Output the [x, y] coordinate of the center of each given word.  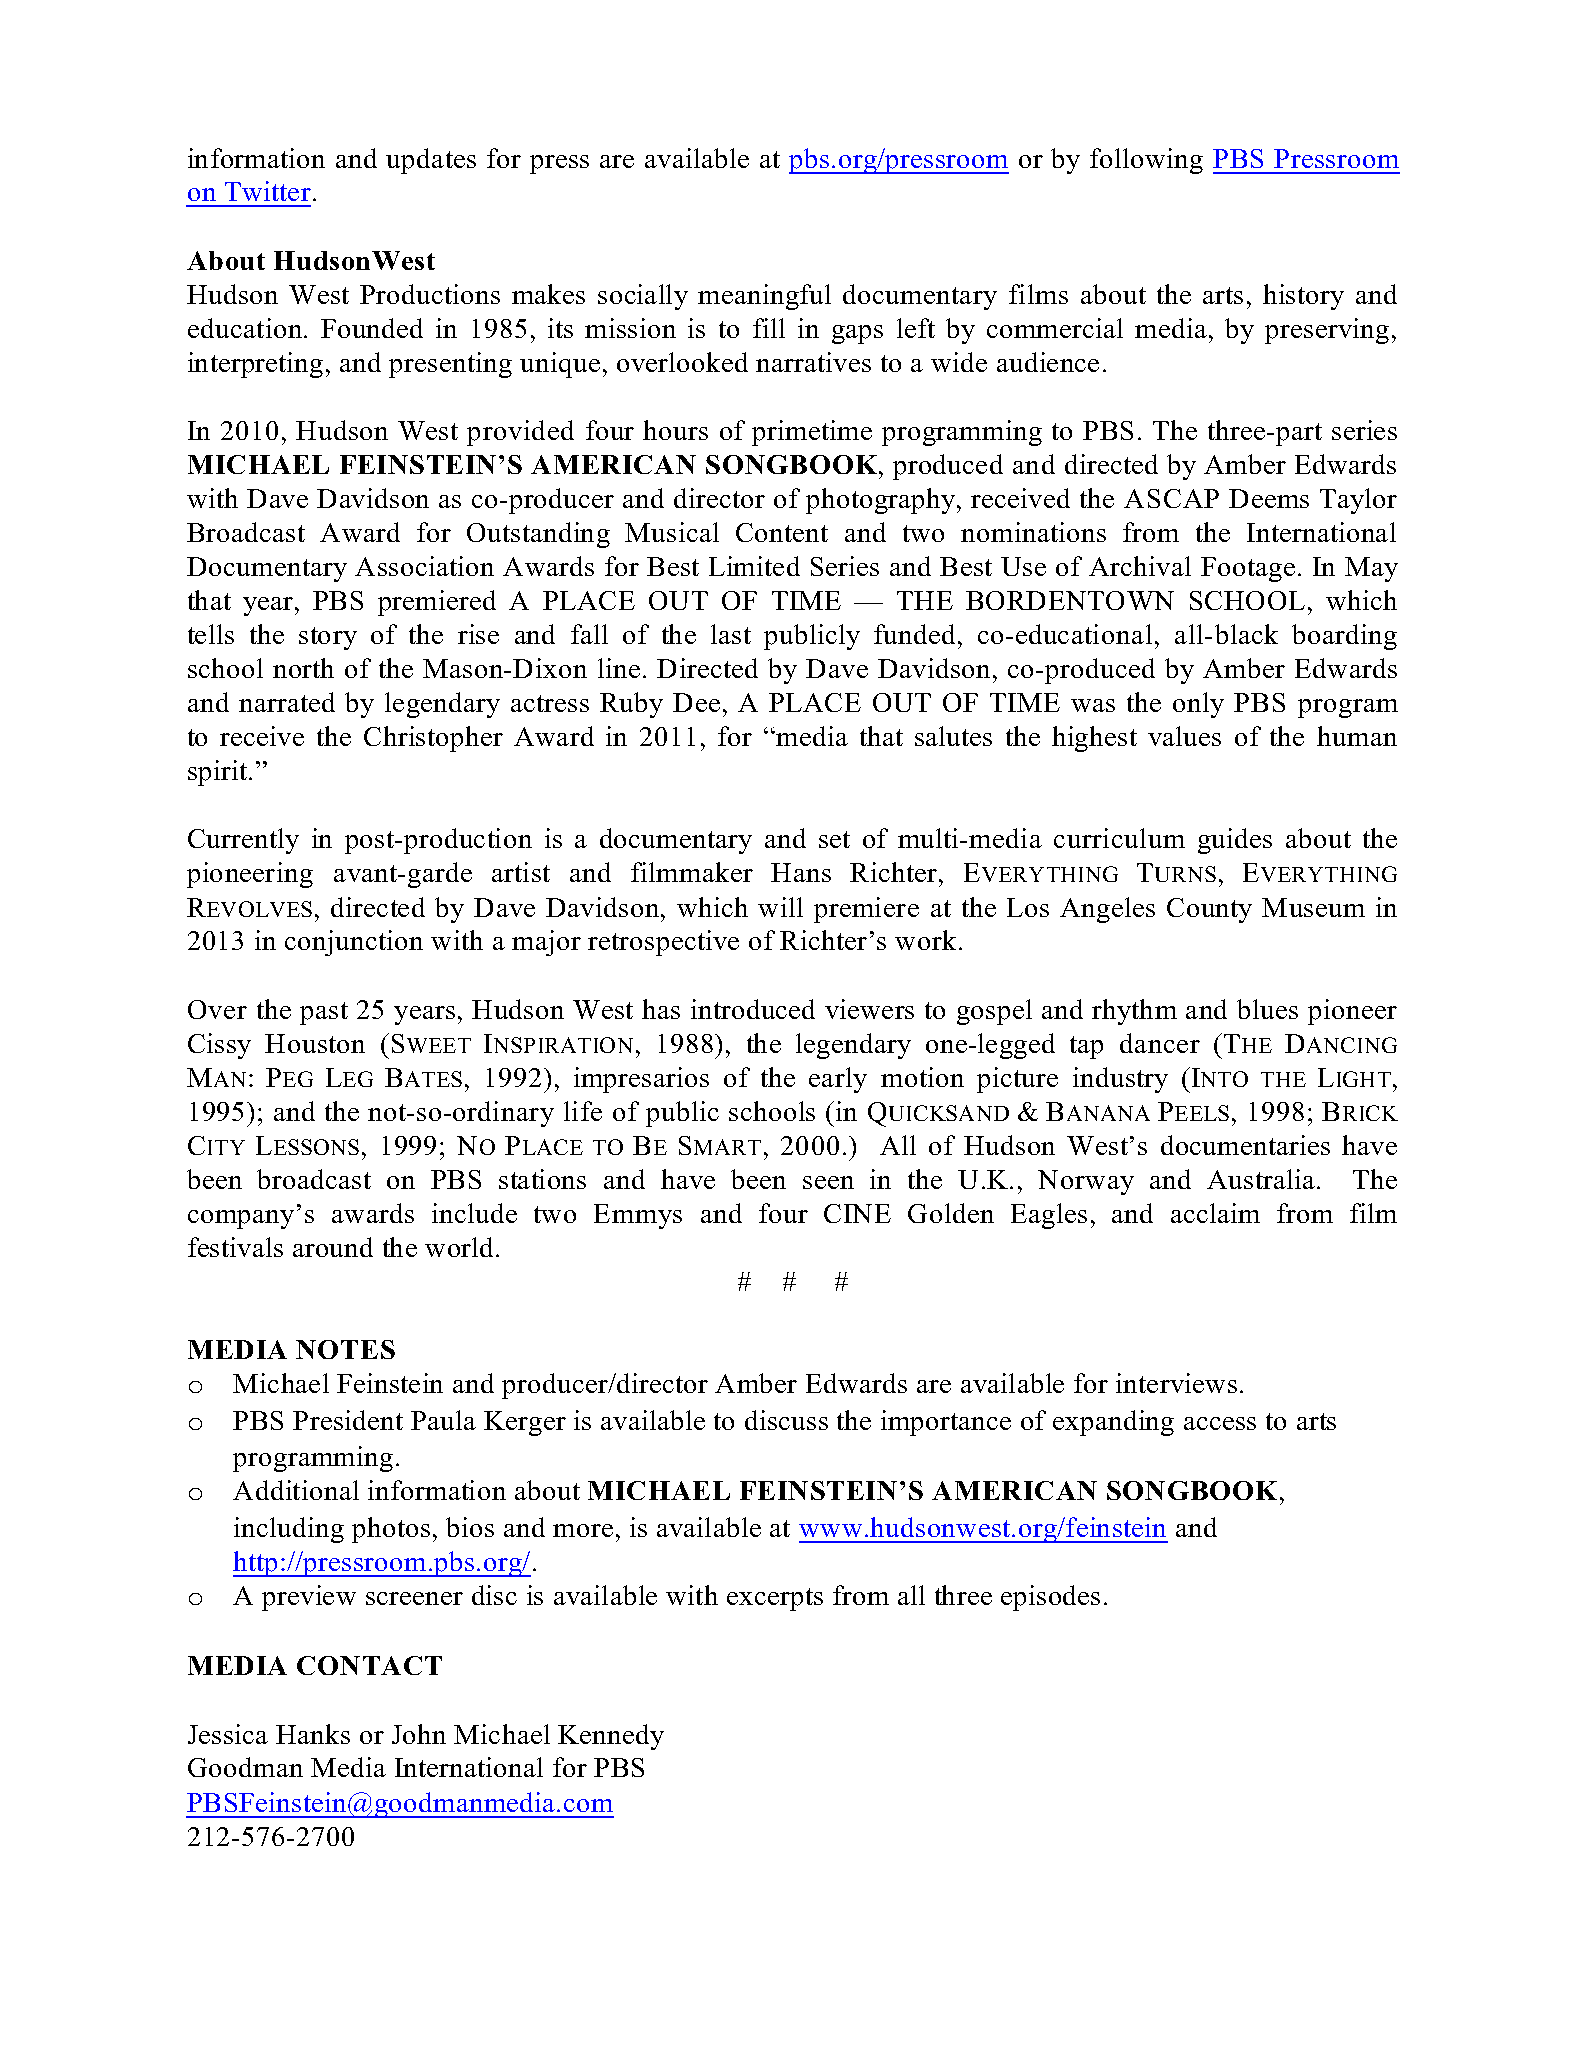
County [1209, 910]
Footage [1248, 569]
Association [424, 566]
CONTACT [369, 1665]
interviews [1176, 1383]
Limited [754, 566]
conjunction [354, 943]
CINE [857, 1213]
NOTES [345, 1349]
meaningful [764, 297]
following [1146, 161]
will [780, 907]
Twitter [268, 191]
